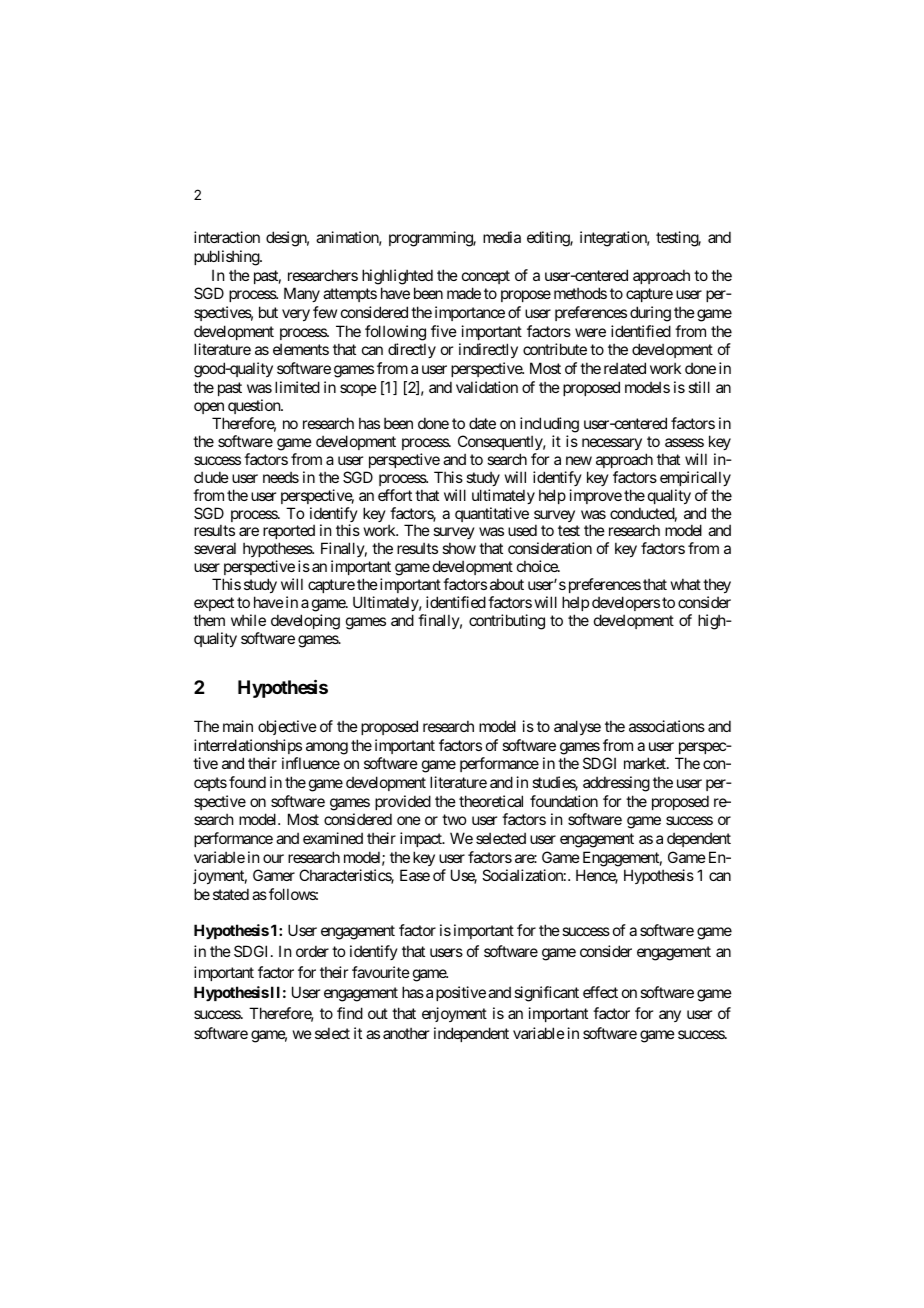 The width and height of the document is (924, 1308). I want to click on addressing, so click(616, 784).
